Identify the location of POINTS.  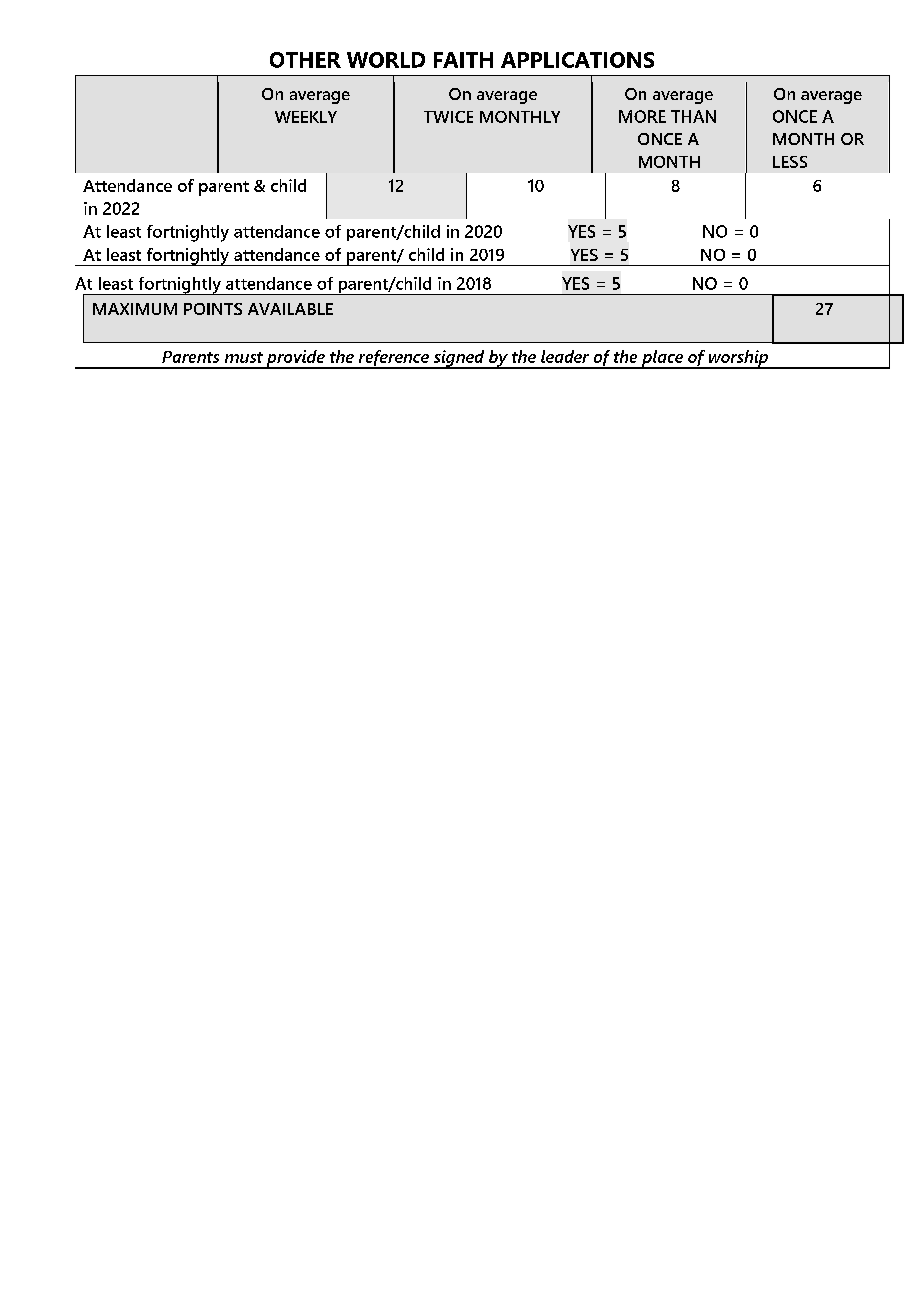
(213, 309).
